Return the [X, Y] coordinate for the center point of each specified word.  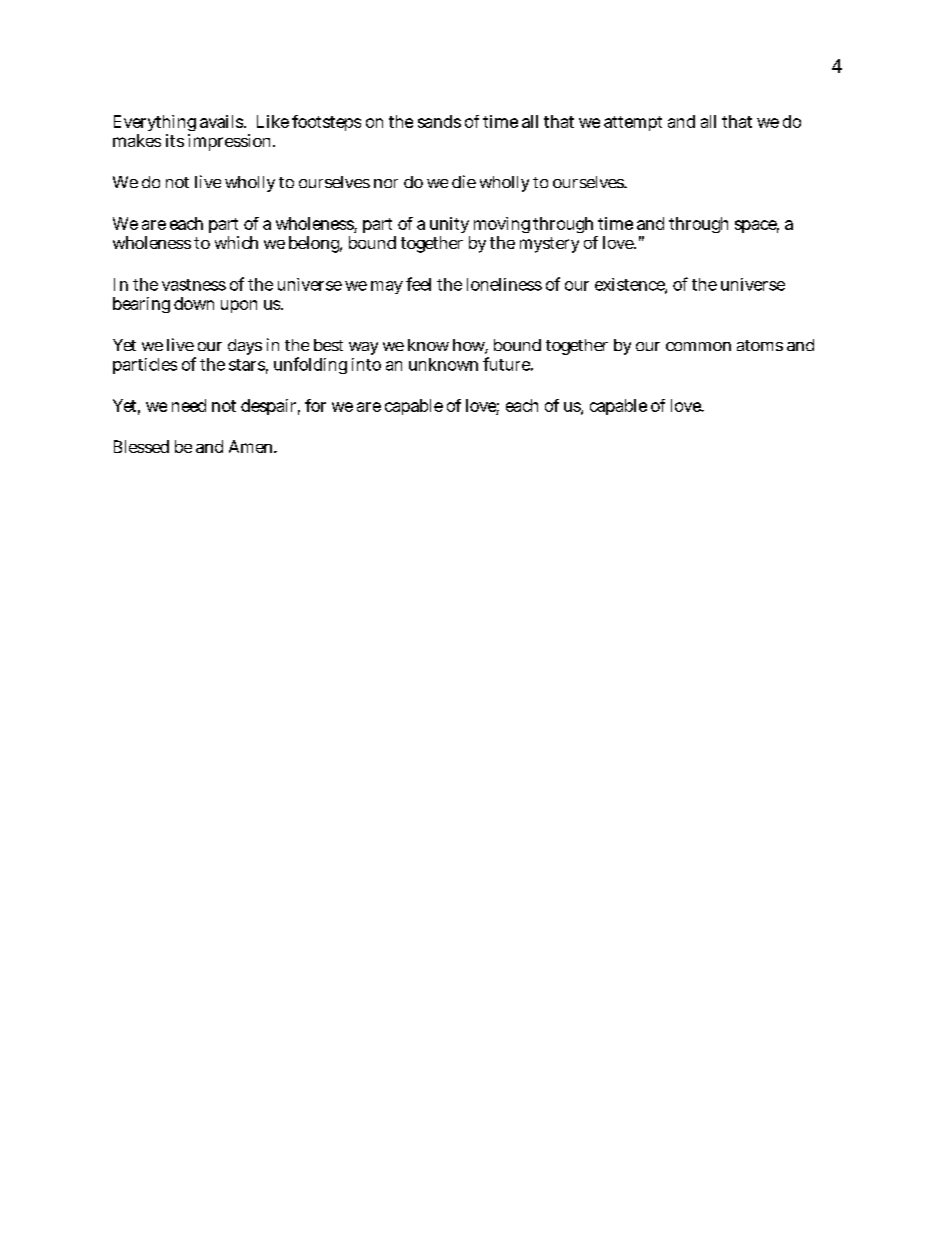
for [315, 405]
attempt [633, 123]
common [698, 346]
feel [418, 284]
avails [221, 121]
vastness [194, 285]
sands [439, 121]
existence [630, 285]
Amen [252, 446]
